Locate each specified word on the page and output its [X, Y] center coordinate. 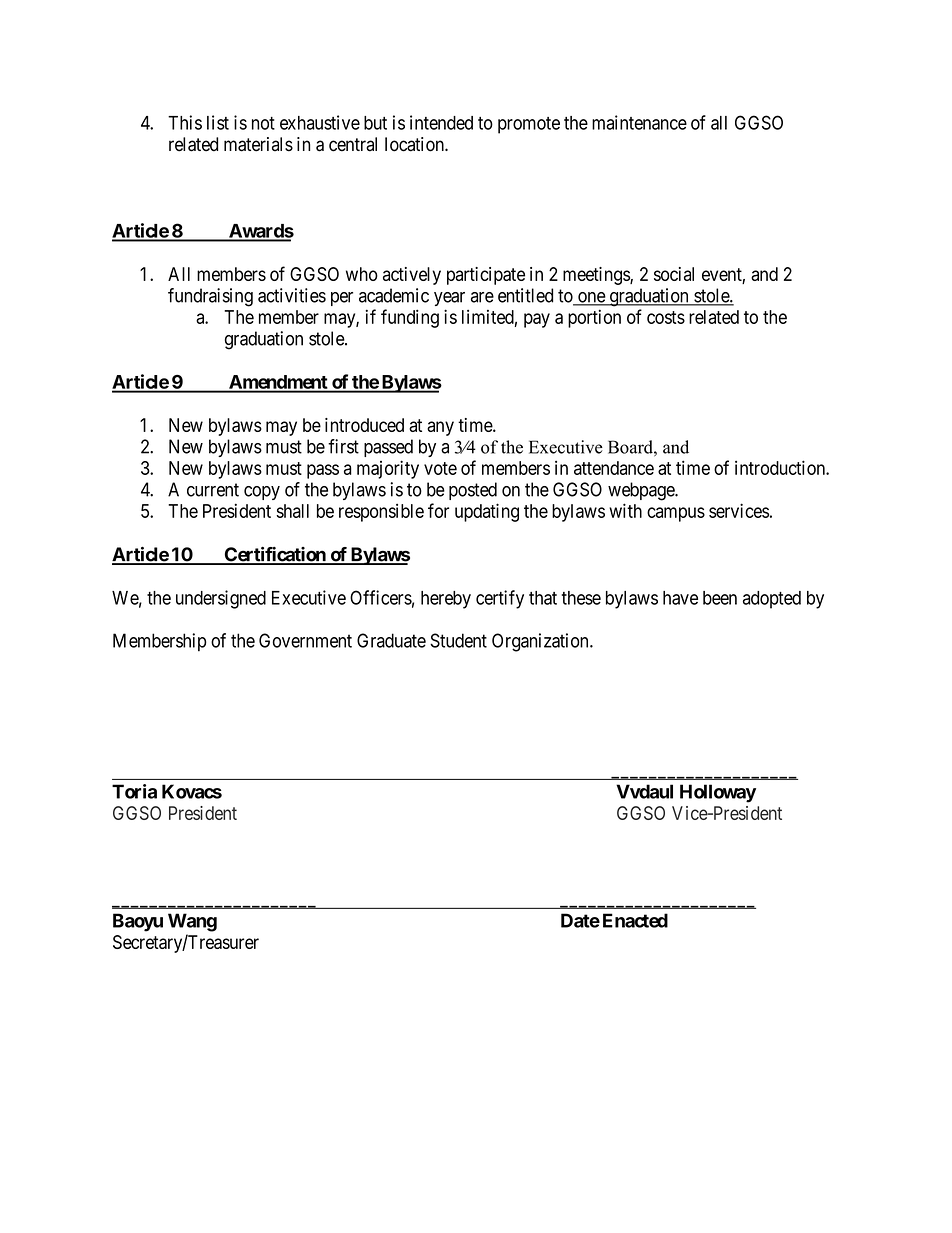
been [720, 598]
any [440, 428]
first [343, 446]
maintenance [639, 122]
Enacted [635, 920]
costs [666, 317]
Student [458, 640]
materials [258, 144]
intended [441, 122]
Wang [192, 922]
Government [305, 640]
